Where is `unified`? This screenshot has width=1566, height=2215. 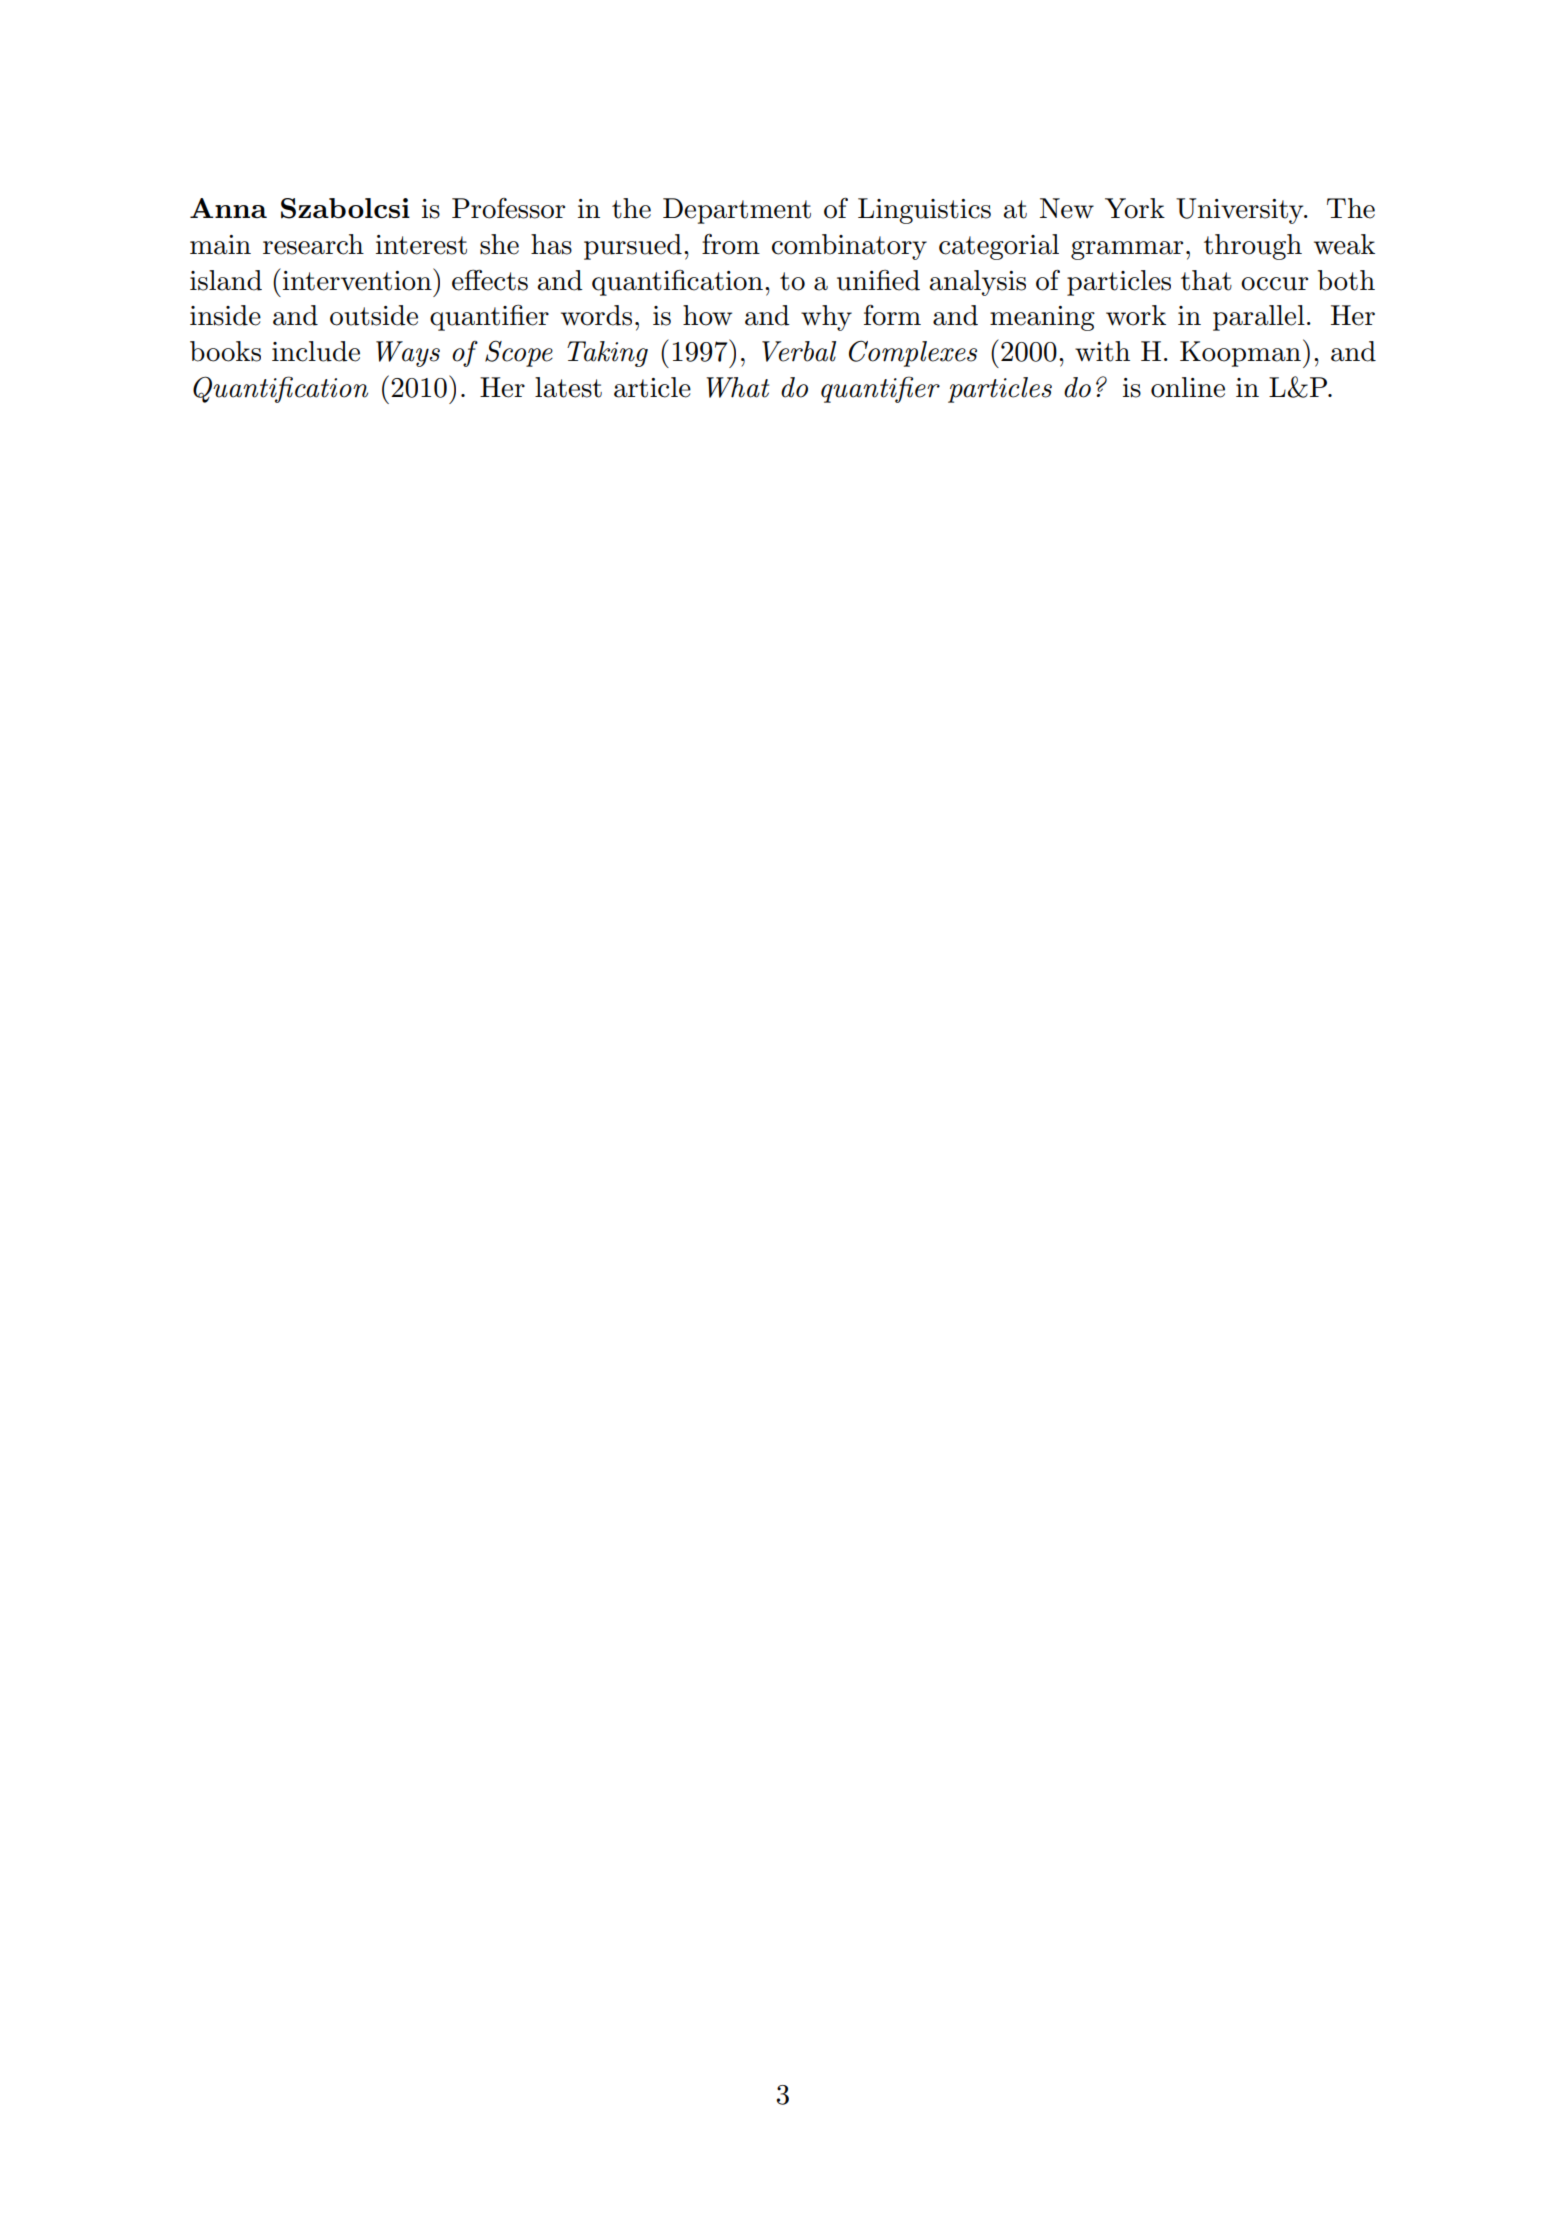
unified is located at coordinates (878, 280).
